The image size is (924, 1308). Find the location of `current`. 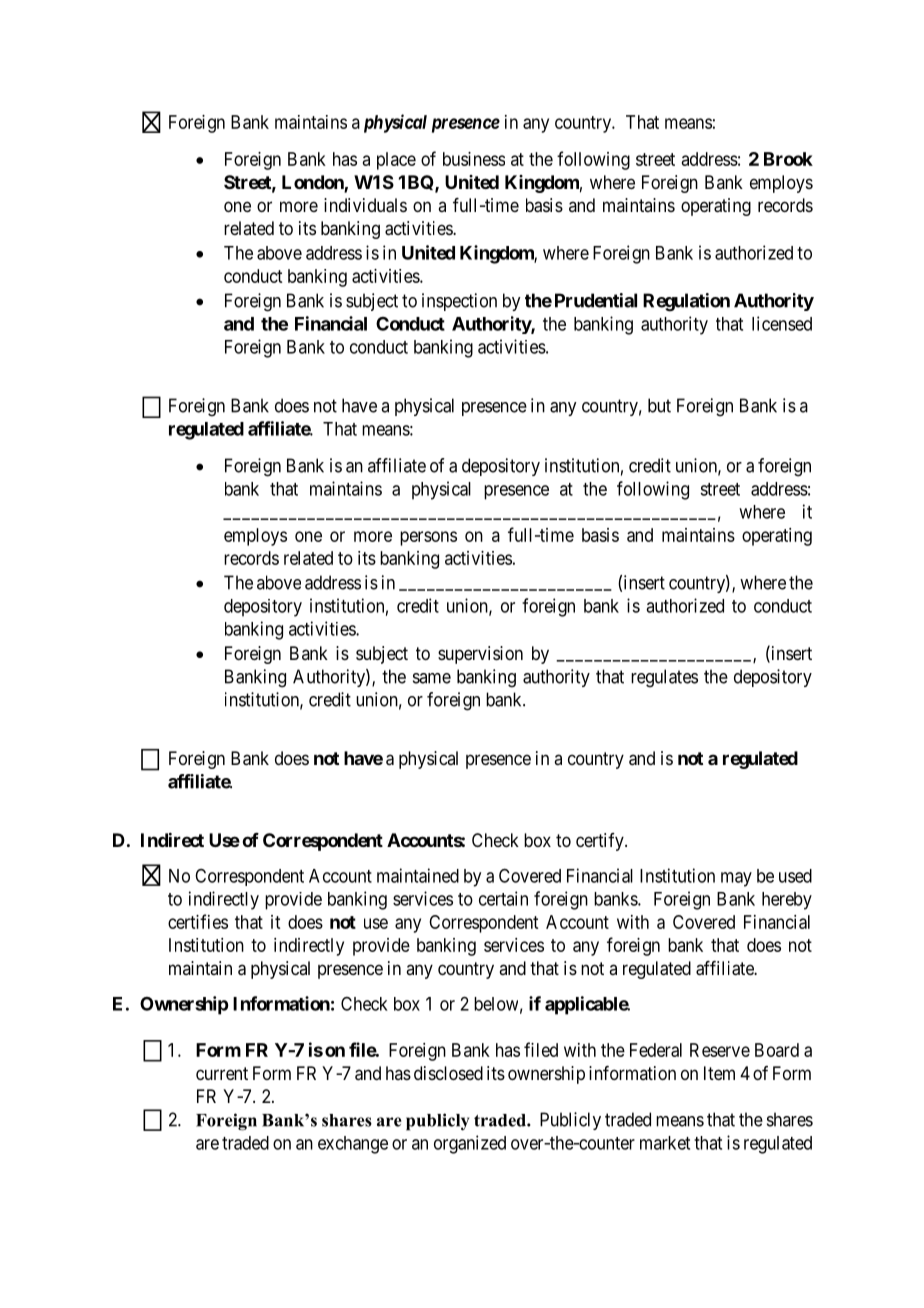

current is located at coordinates (222, 1073).
